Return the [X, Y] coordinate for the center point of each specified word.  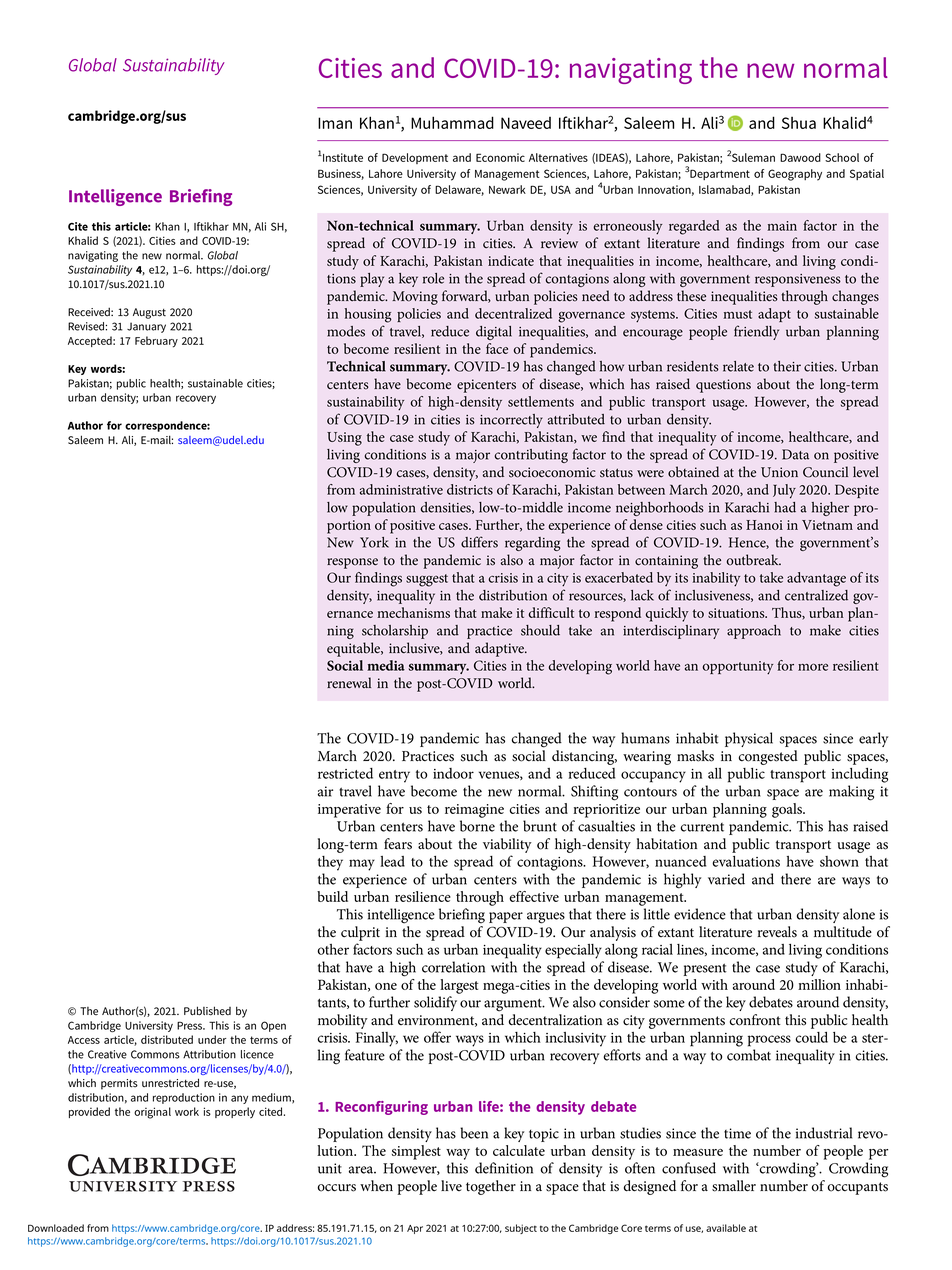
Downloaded [56, 1228]
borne [477, 826]
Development [415, 158]
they [330, 863]
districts [470, 489]
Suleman [753, 157]
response [352, 563]
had [785, 507]
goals [788, 810]
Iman [335, 123]
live [451, 1185]
